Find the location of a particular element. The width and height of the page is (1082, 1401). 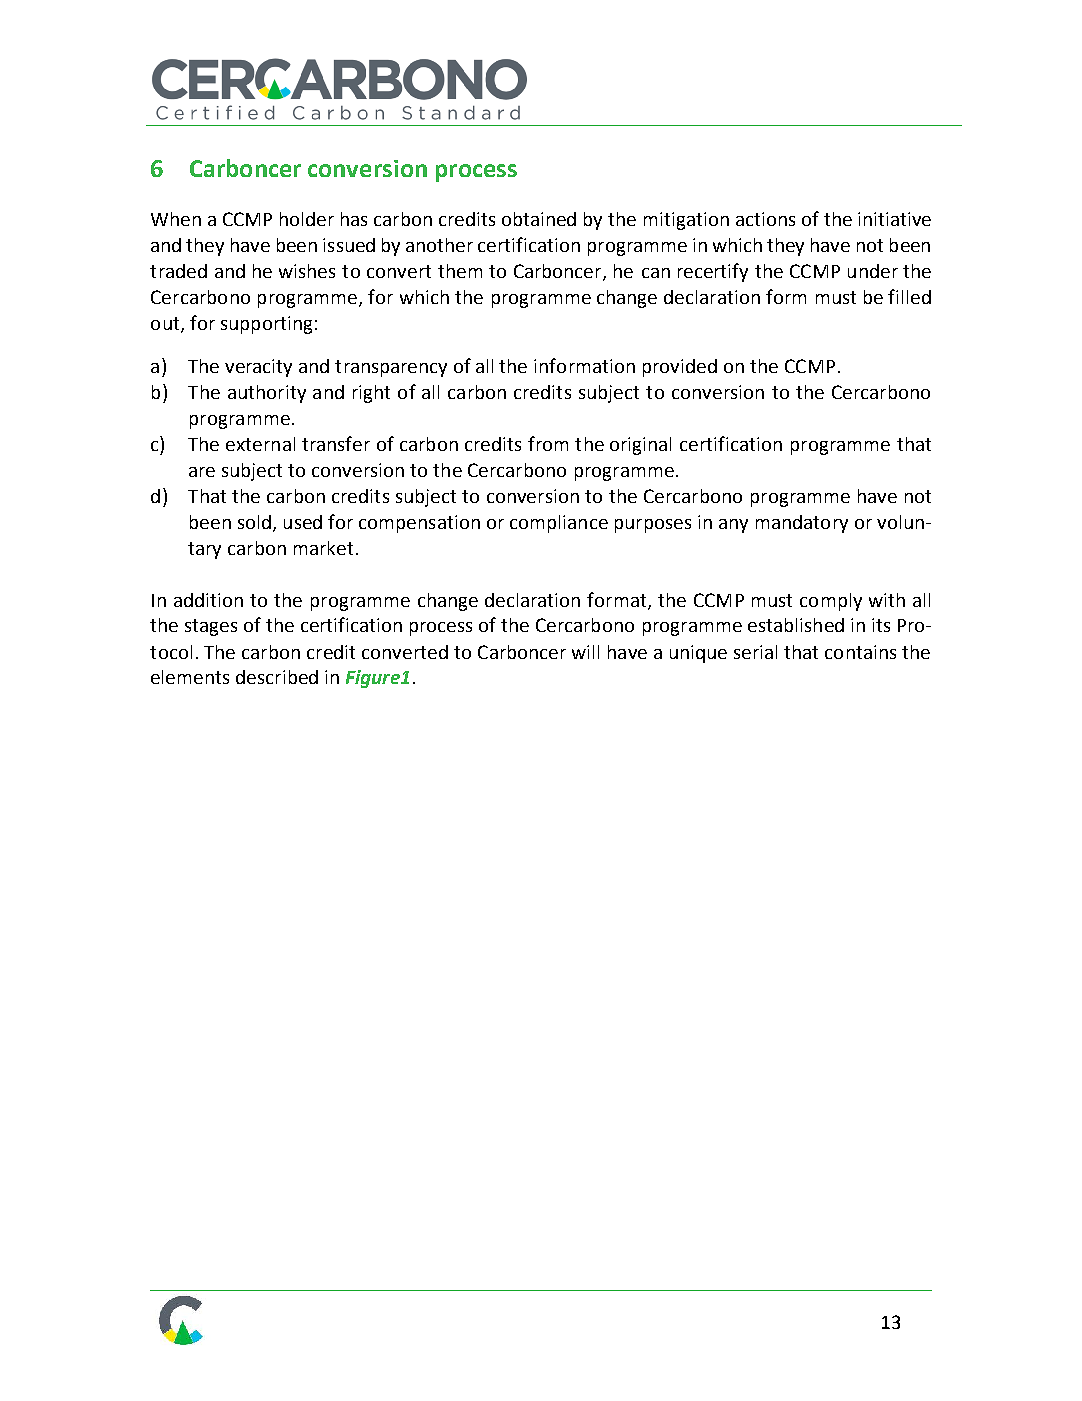

market is located at coordinates (323, 548).
